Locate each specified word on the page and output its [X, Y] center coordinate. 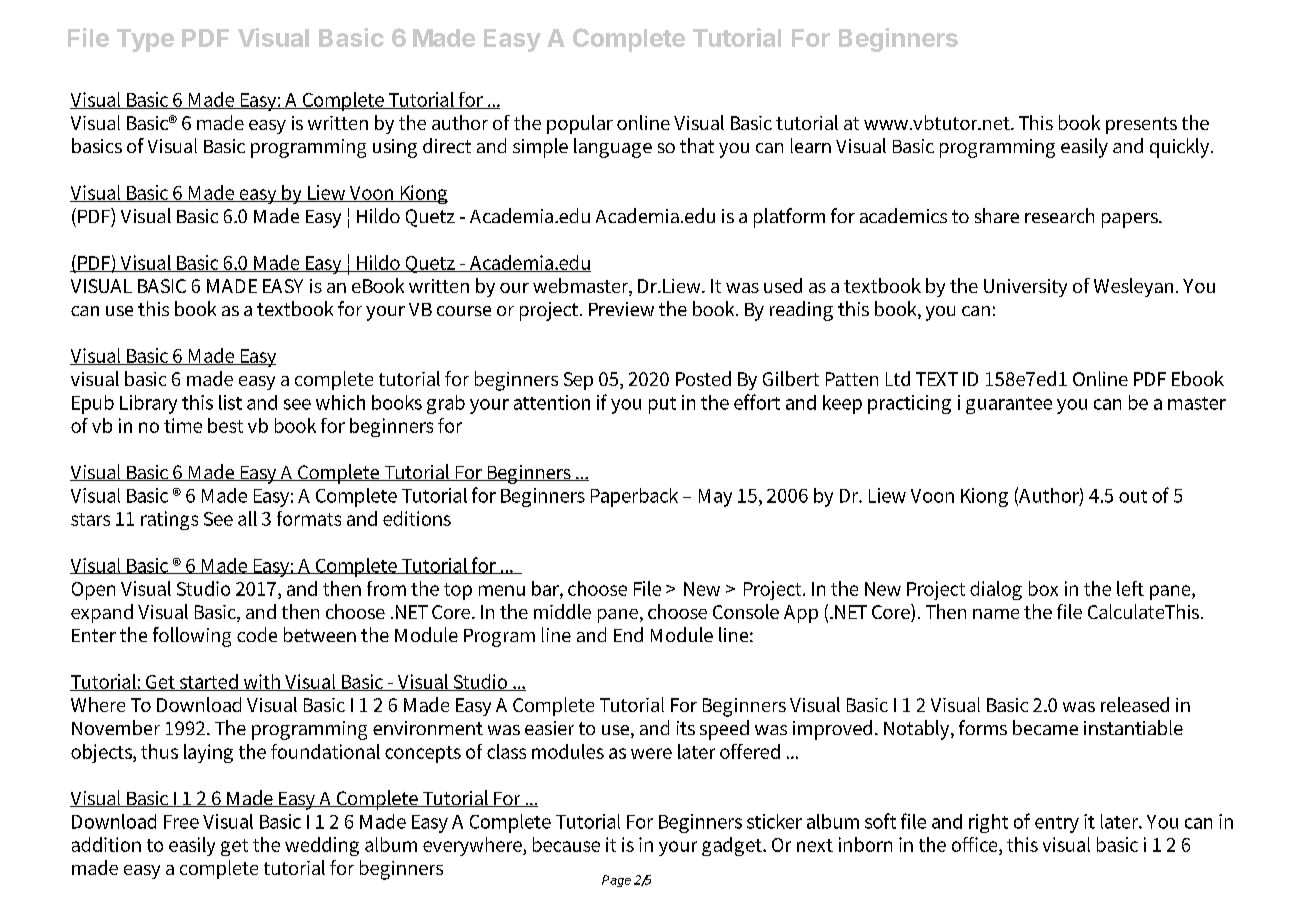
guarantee [1009, 405]
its [686, 728]
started [209, 682]
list [230, 402]
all [247, 518]
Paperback [634, 497]
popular [580, 124]
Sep [578, 381]
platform [789, 218]
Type [145, 40]
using [395, 148]
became [1045, 727]
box [1043, 588]
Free [181, 822]
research [1059, 215]
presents [1141, 125]
